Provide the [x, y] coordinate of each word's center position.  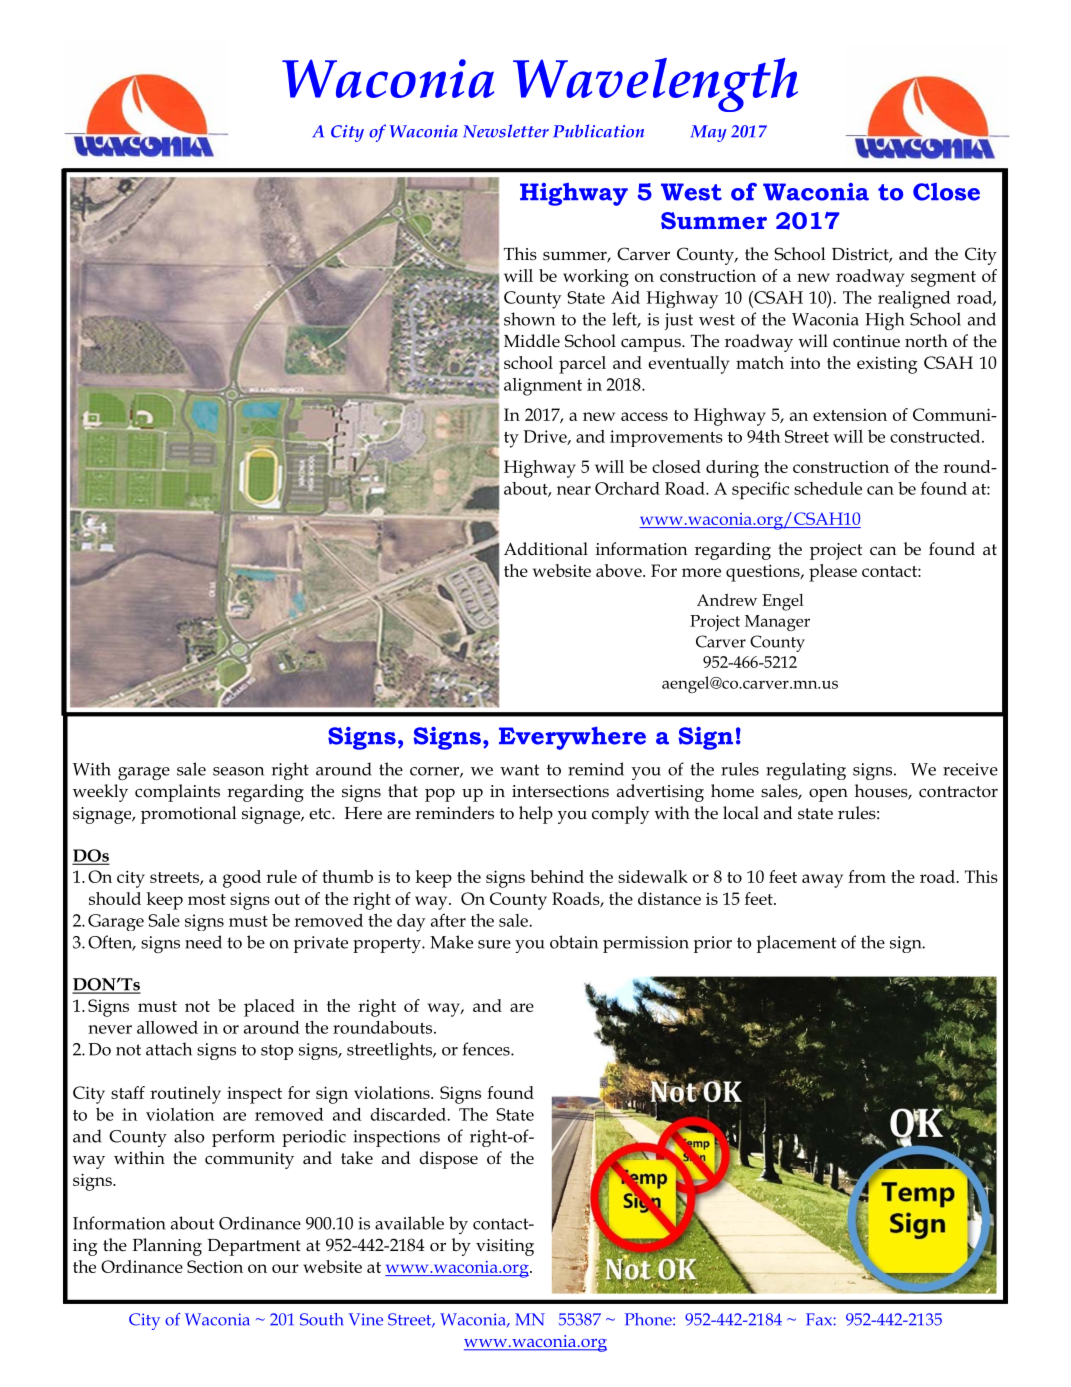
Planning [167, 1247]
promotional [189, 815]
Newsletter [506, 131]
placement [796, 944]
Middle [532, 341]
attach [169, 1049]
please [833, 573]
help [536, 815]
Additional [546, 549]
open [828, 795]
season [238, 771]
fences [487, 1049]
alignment [543, 387]
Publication [598, 131]
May [709, 133]
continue [866, 341]
